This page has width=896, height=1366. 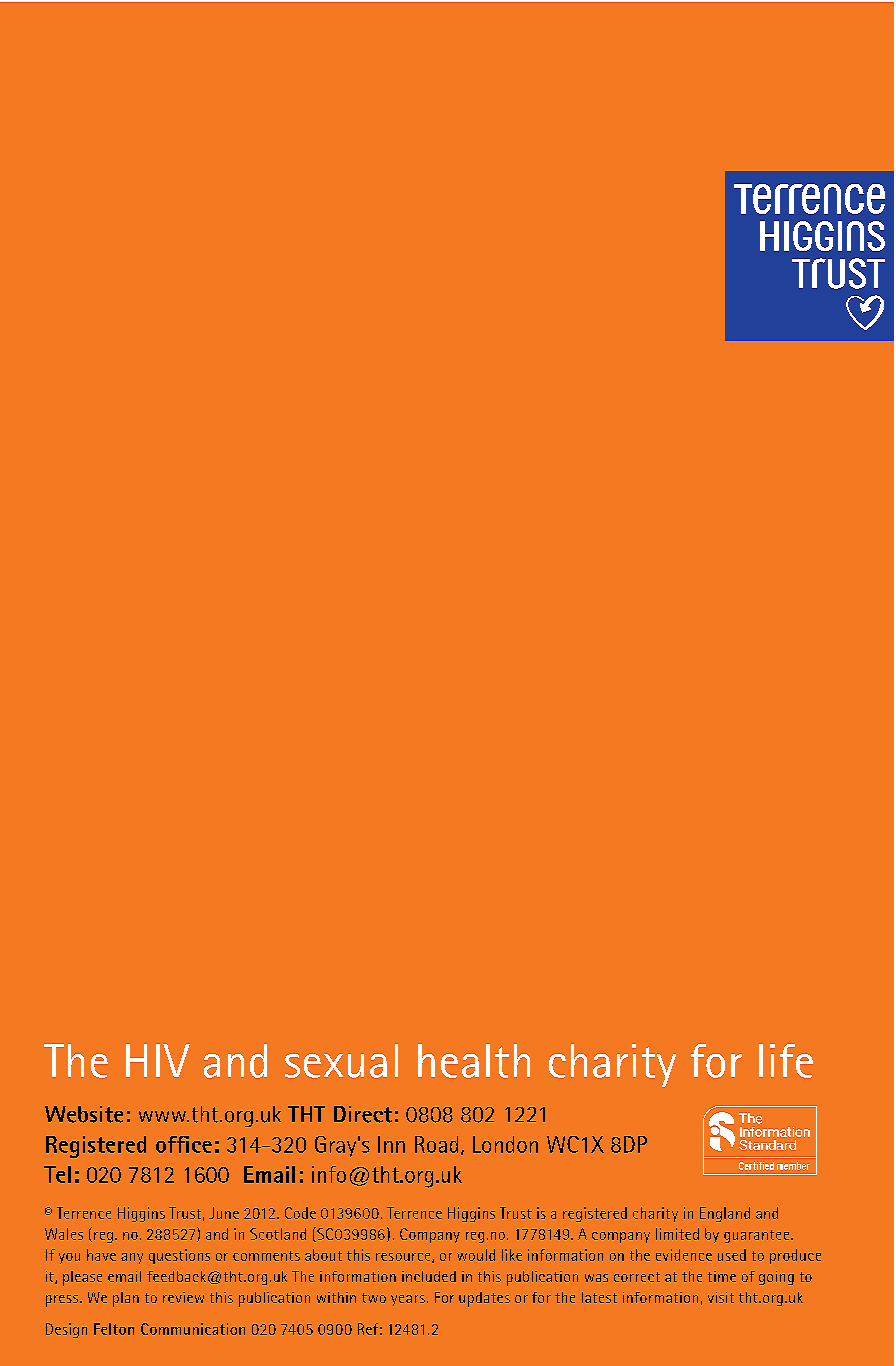 What do you see at coordinates (436, 1144) in the page?
I see `Road` at bounding box center [436, 1144].
